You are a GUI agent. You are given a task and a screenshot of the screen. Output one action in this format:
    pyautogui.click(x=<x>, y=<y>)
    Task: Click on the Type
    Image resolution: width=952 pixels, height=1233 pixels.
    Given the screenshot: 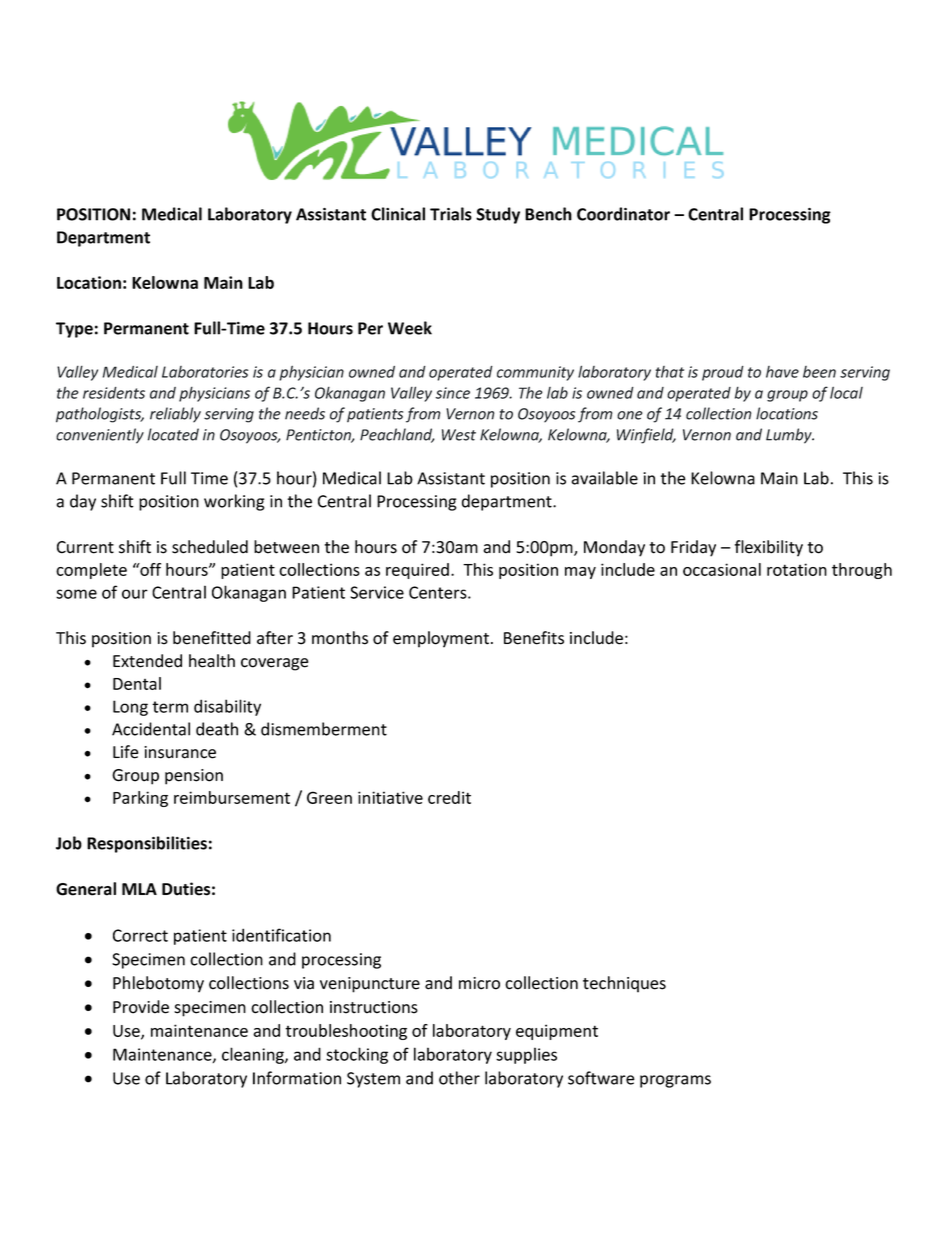 What is the action you would take?
    pyautogui.click(x=74, y=330)
